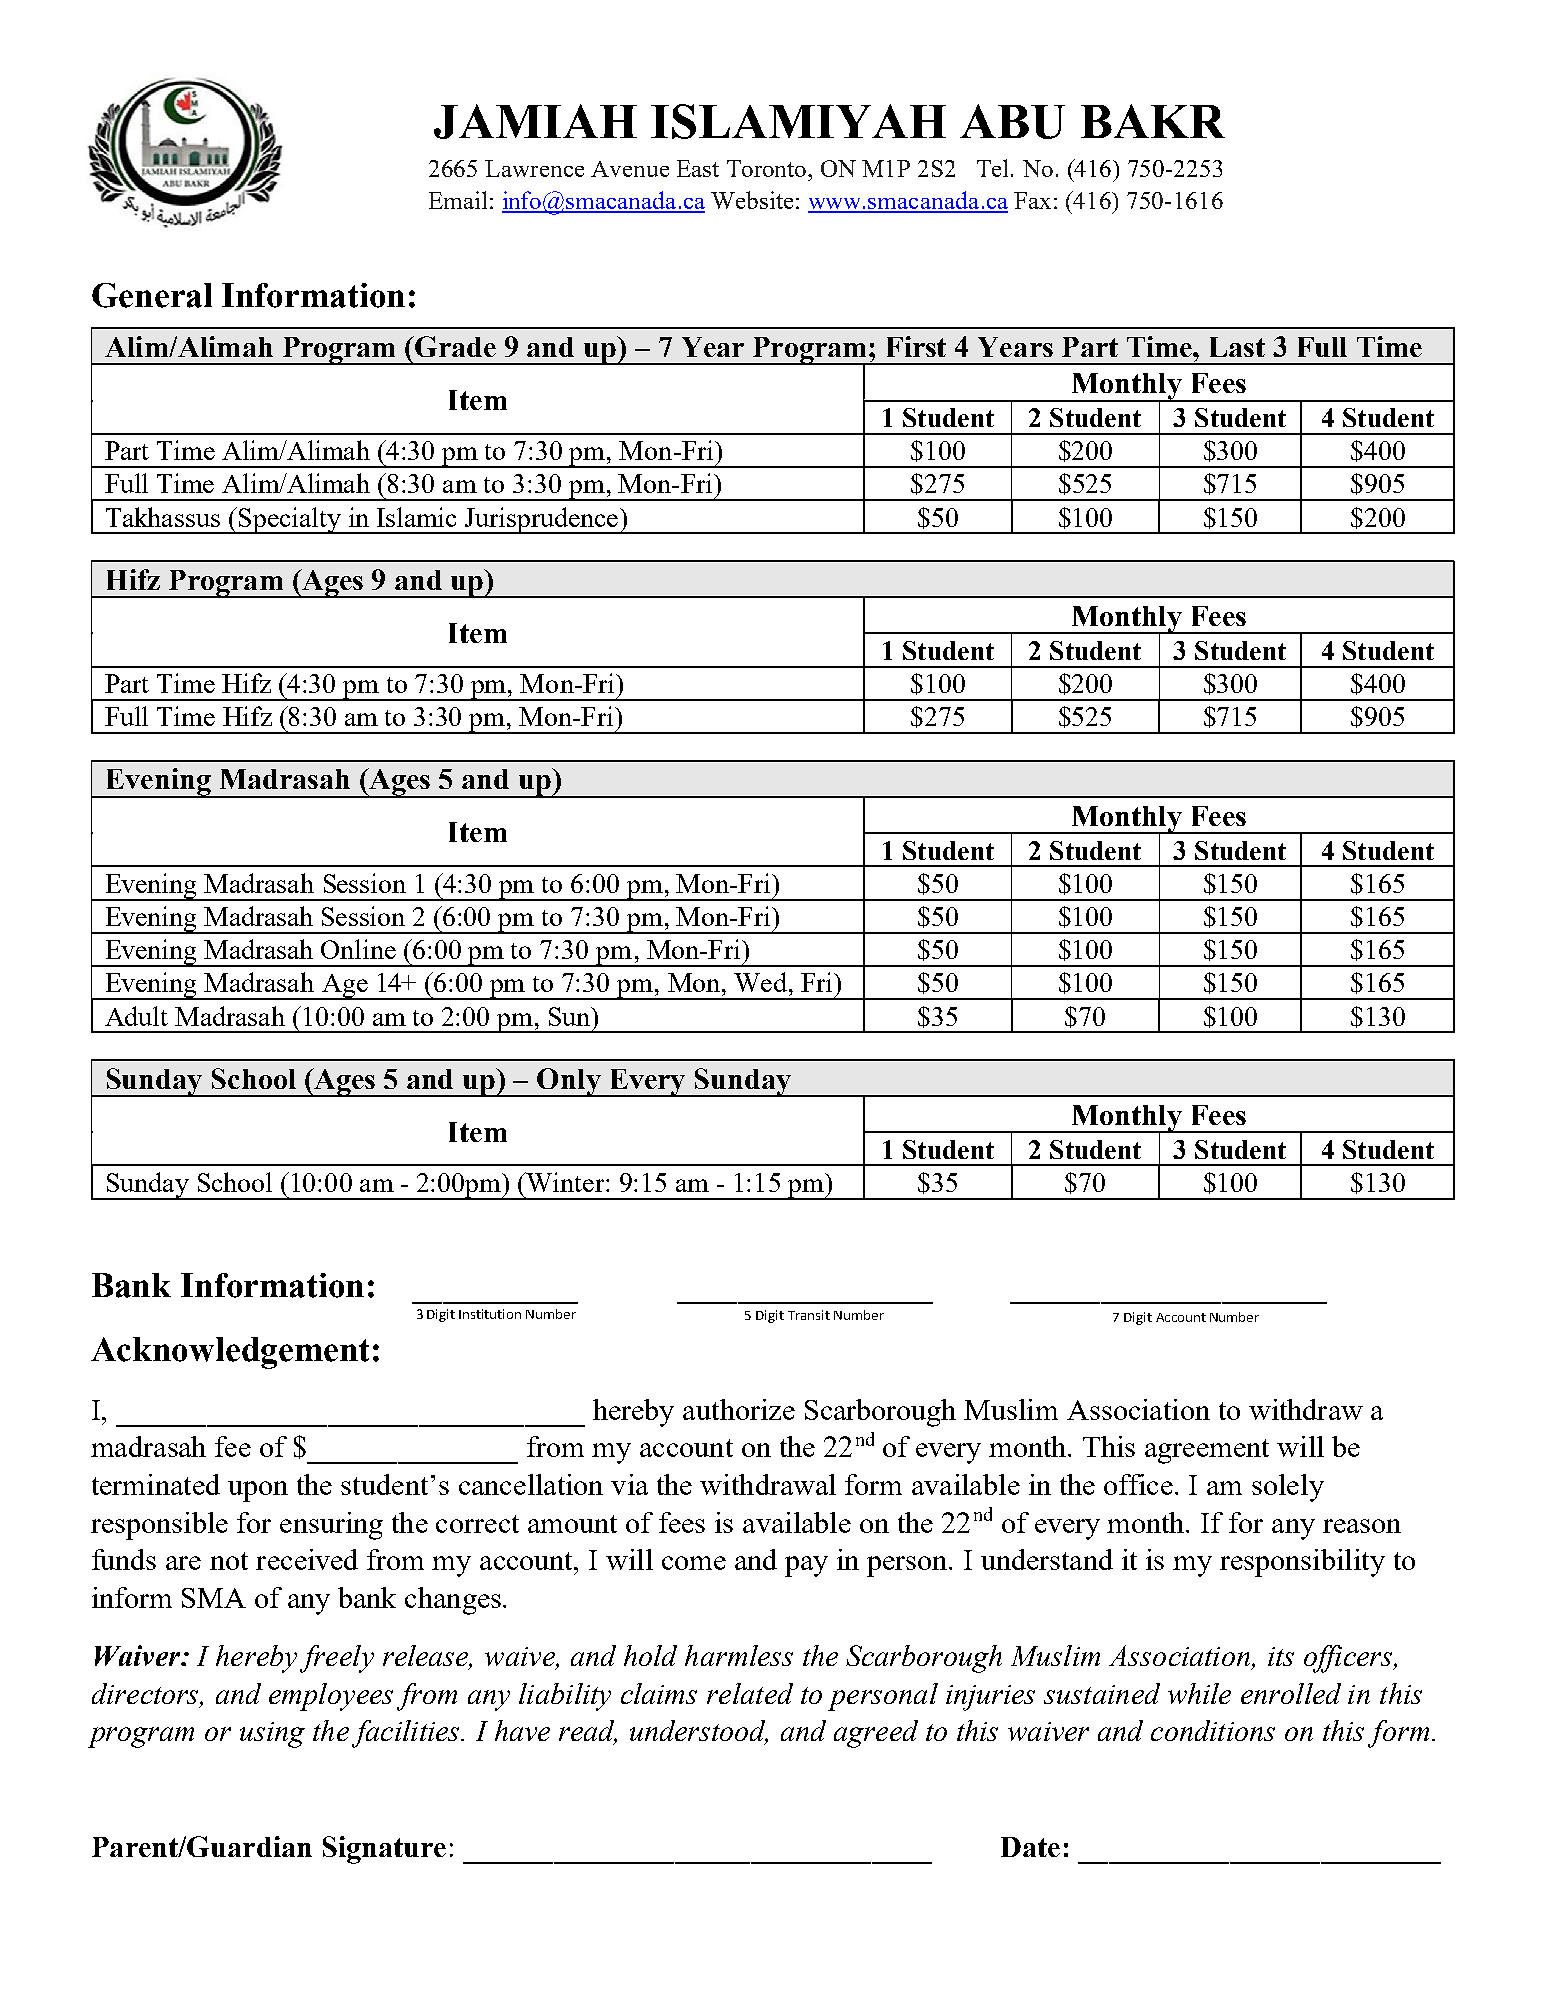 The height and width of the image is (2001, 1546). What do you see at coordinates (1153, 121) in the image?
I see `BAKR` at bounding box center [1153, 121].
